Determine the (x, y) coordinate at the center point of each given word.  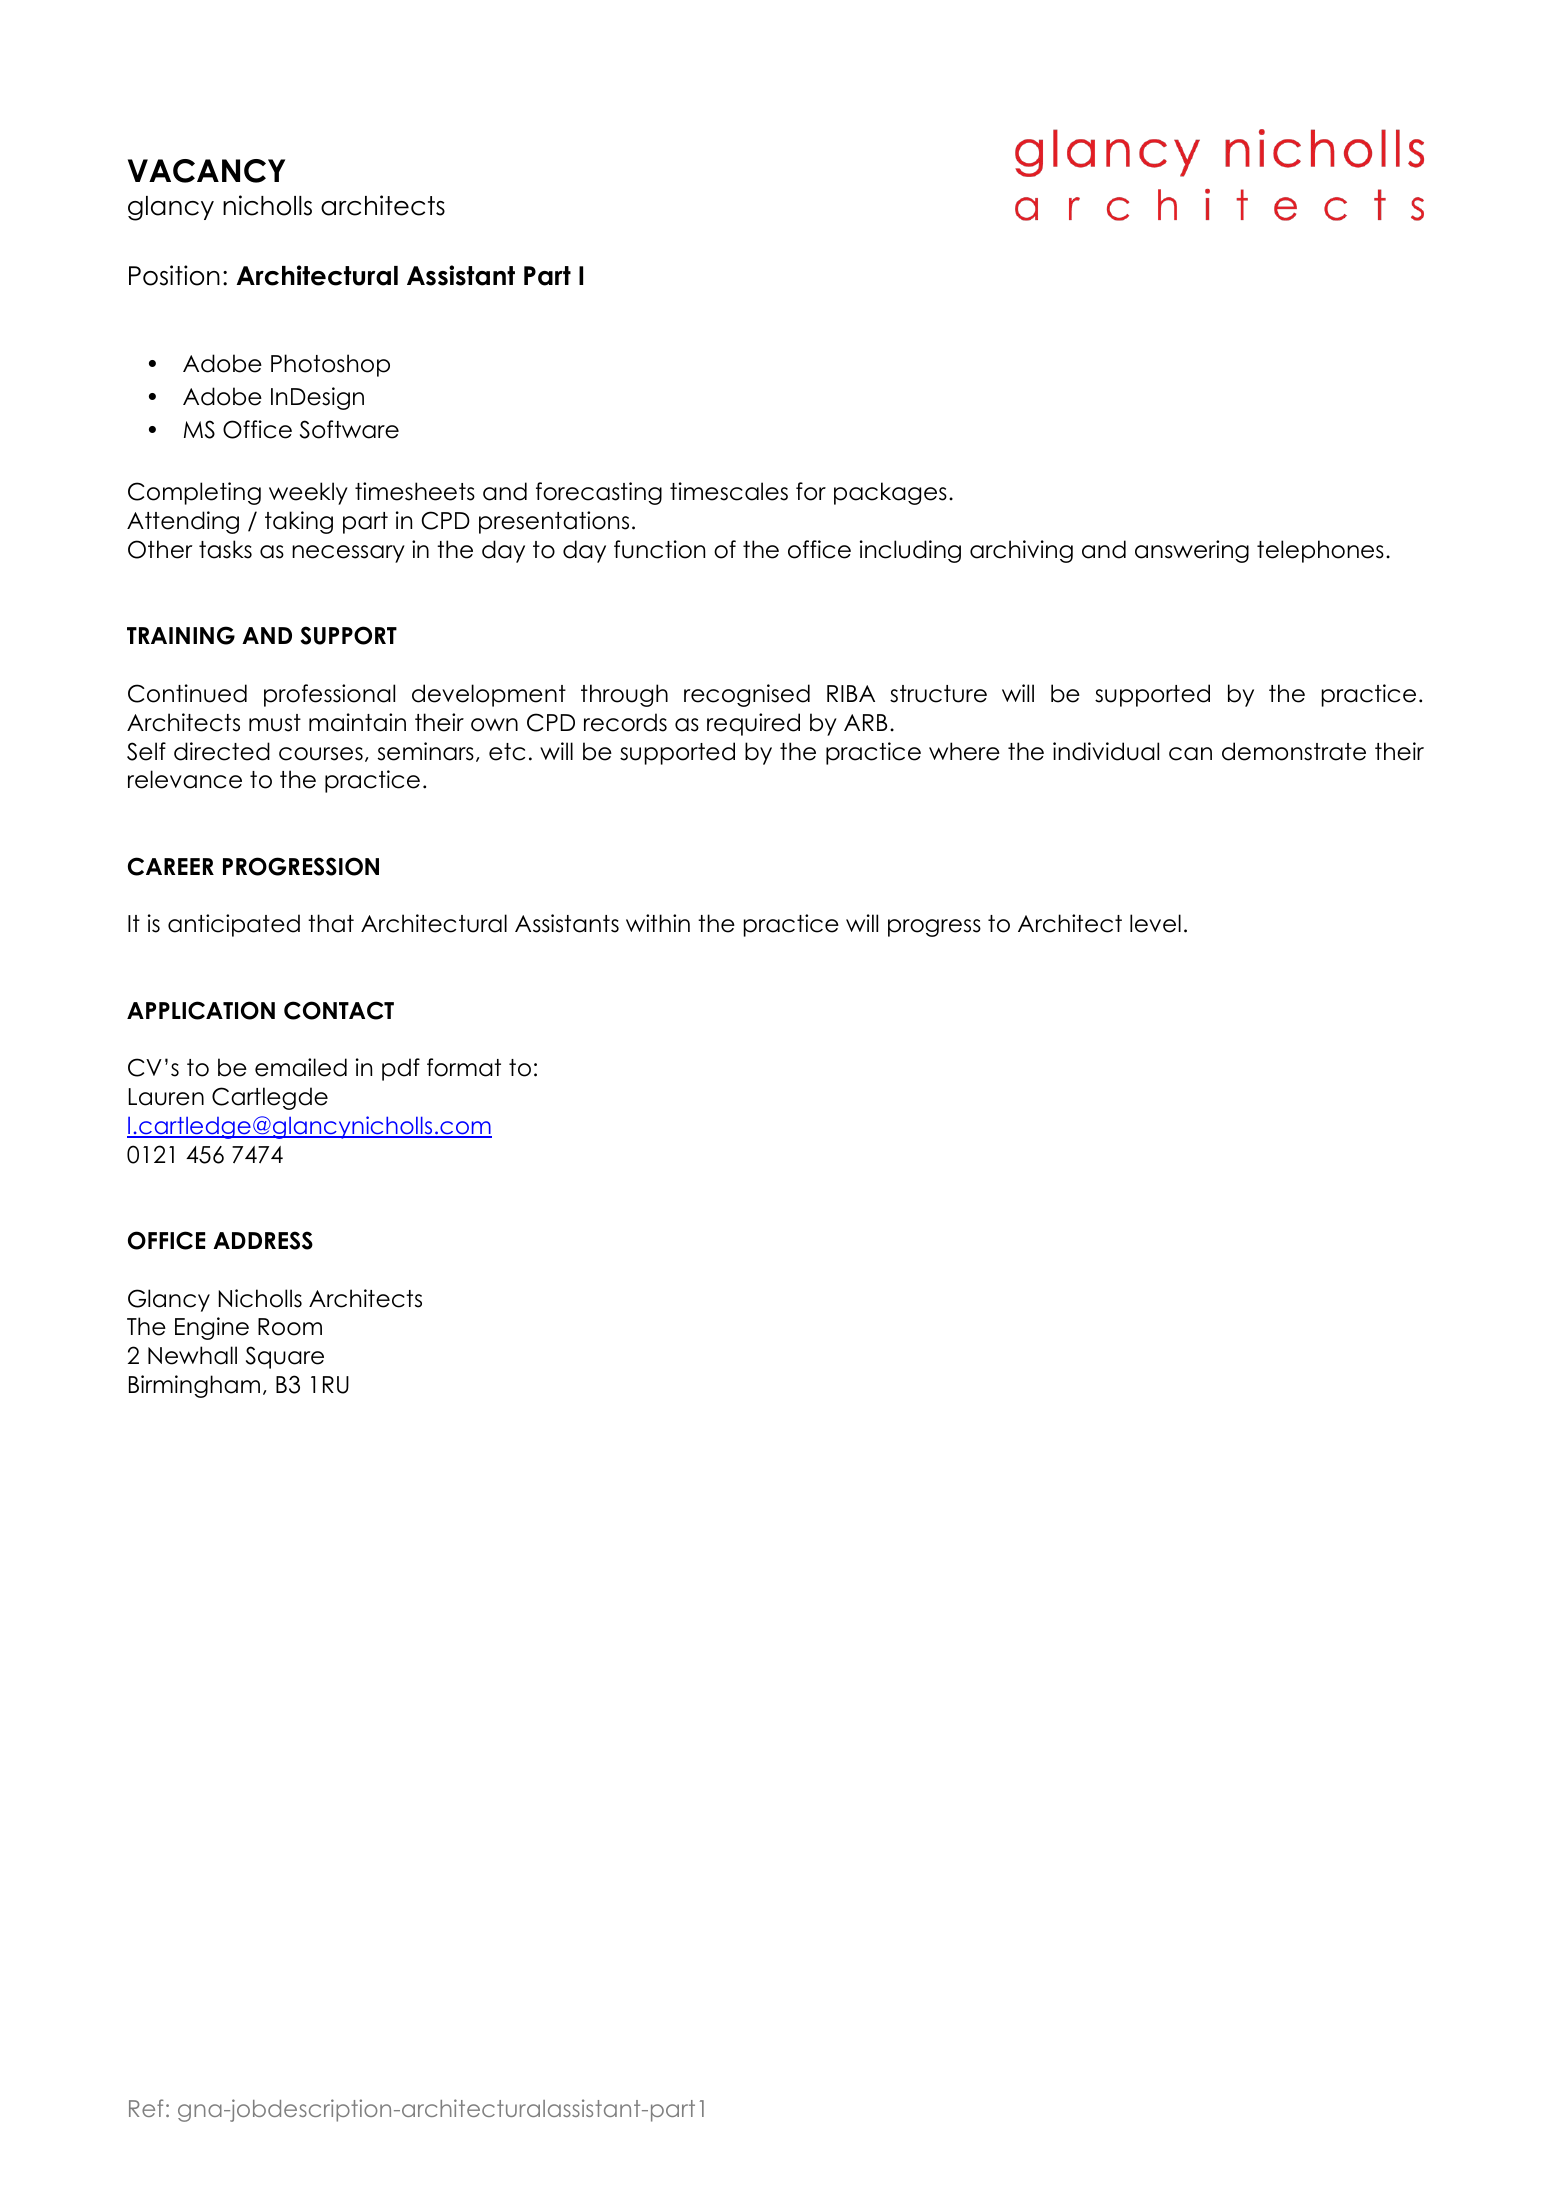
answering (1192, 551)
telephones (1320, 551)
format (464, 1067)
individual (1106, 751)
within (658, 923)
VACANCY (206, 171)
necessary (348, 554)
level (1155, 923)
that (331, 923)
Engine (212, 1328)
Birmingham (194, 1386)
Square (285, 1357)
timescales (729, 491)
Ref (146, 2108)
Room (290, 1327)
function (659, 549)
